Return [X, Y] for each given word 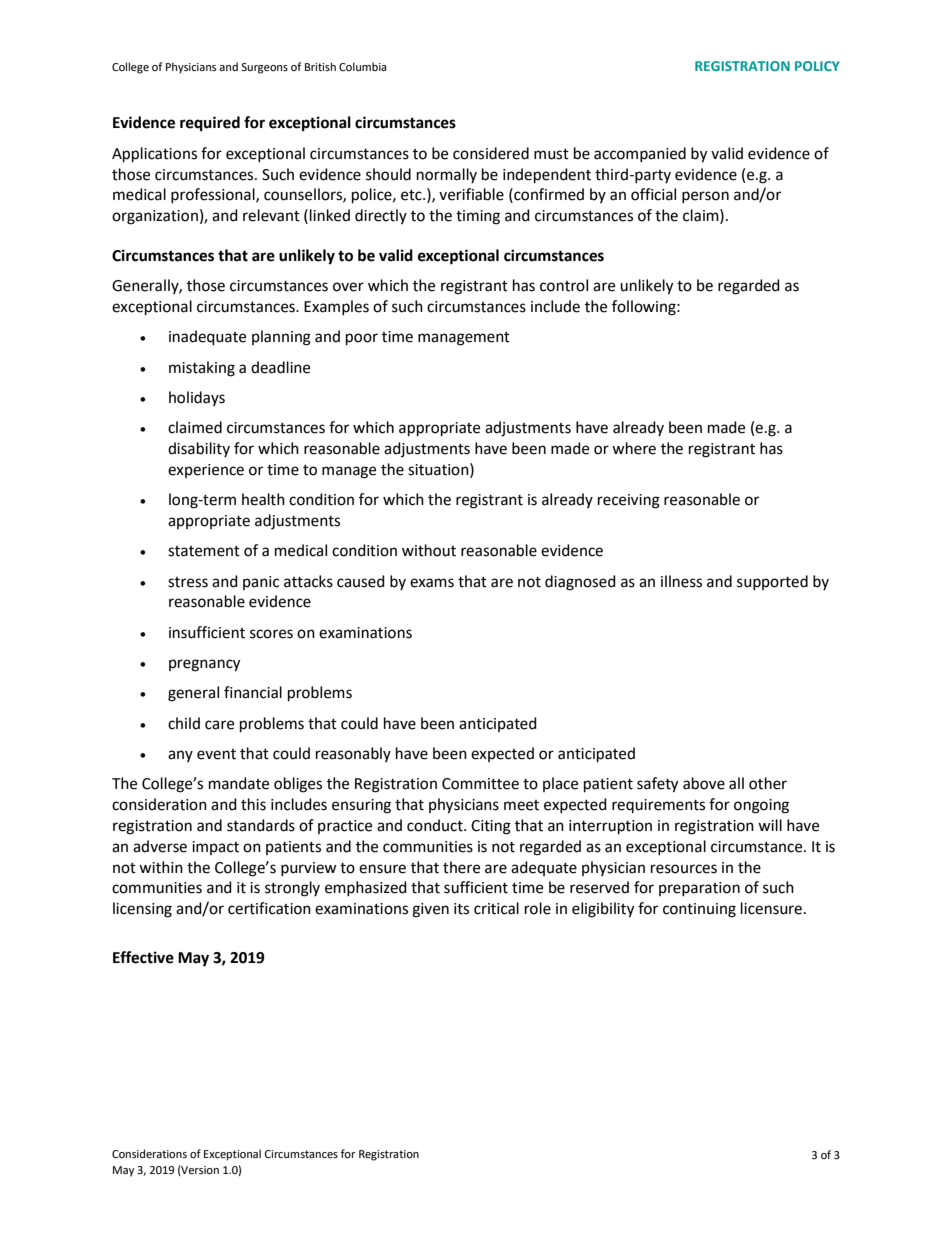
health [263, 499]
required [210, 124]
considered [491, 153]
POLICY [817, 66]
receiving [629, 501]
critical [496, 908]
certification [269, 908]
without [429, 550]
